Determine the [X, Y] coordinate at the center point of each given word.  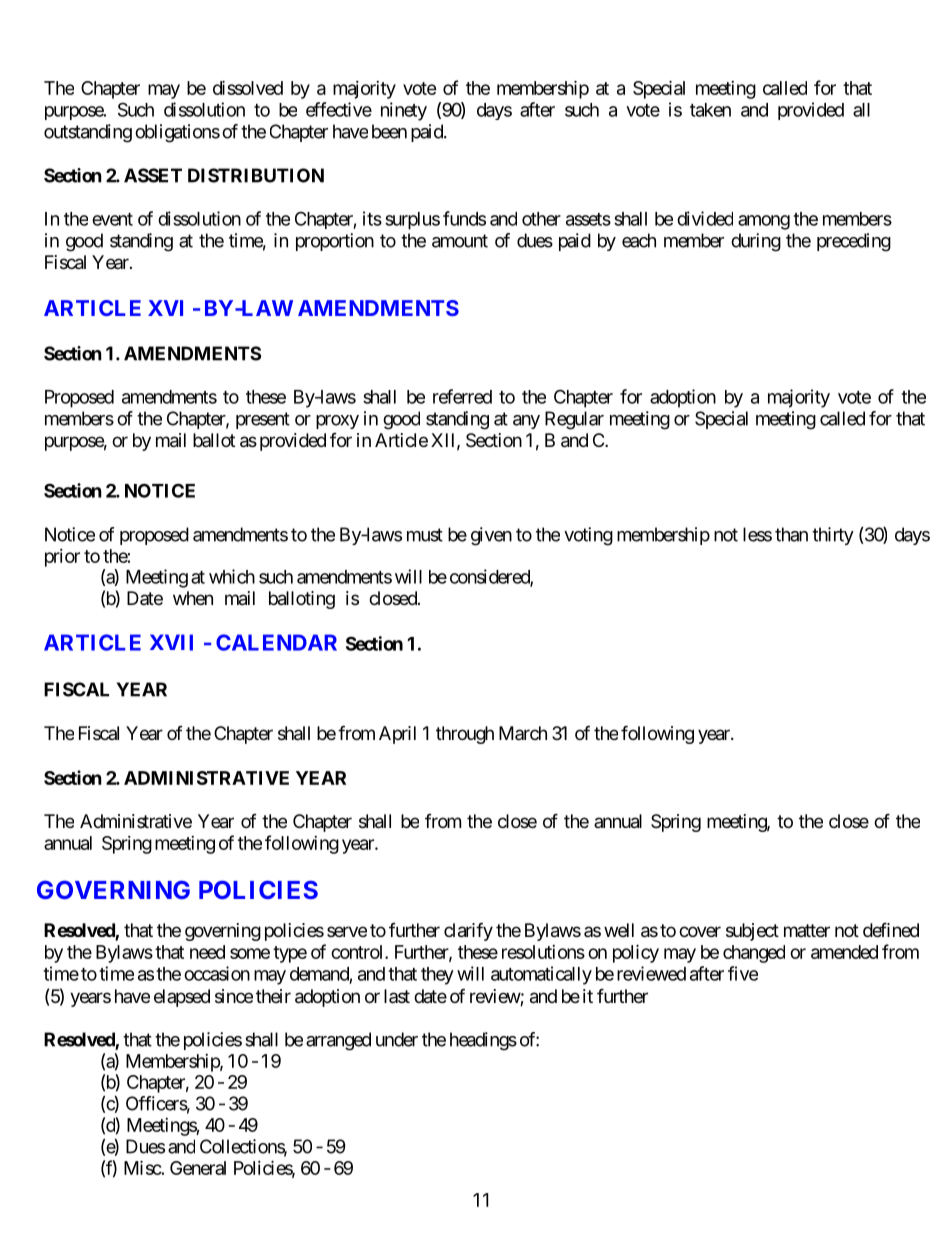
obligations [177, 133]
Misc [143, 1167]
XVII [171, 642]
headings [483, 1041]
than [791, 534]
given [491, 536]
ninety [404, 111]
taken [710, 110]
